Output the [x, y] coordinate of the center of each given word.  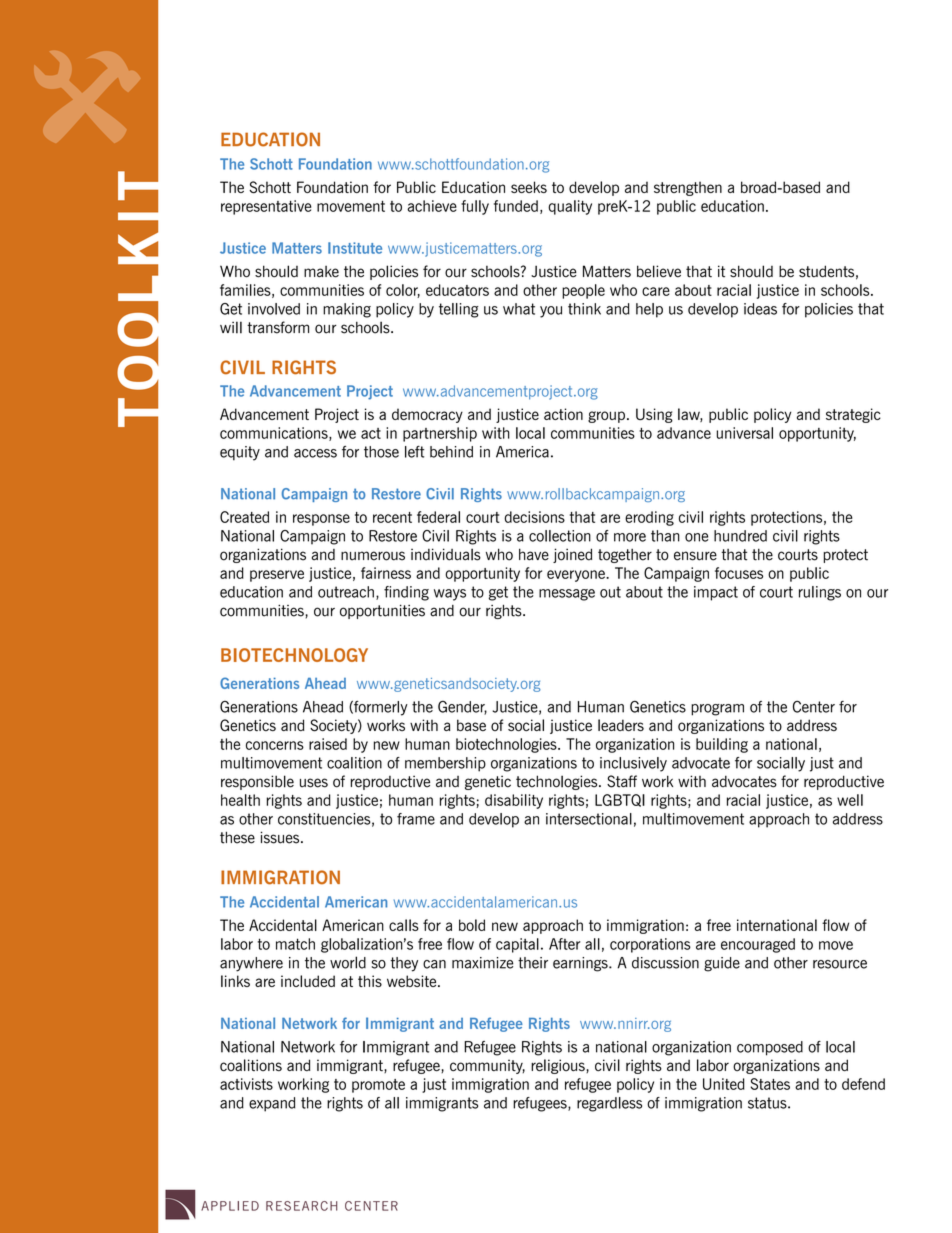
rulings [820, 593]
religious [559, 1066]
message [567, 595]
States [770, 1084]
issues [281, 837]
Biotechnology [294, 655]
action [563, 414]
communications [275, 434]
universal [745, 433]
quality [570, 207]
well [850, 800]
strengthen [688, 188]
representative [266, 207]
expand [272, 1104]
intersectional [589, 819]
